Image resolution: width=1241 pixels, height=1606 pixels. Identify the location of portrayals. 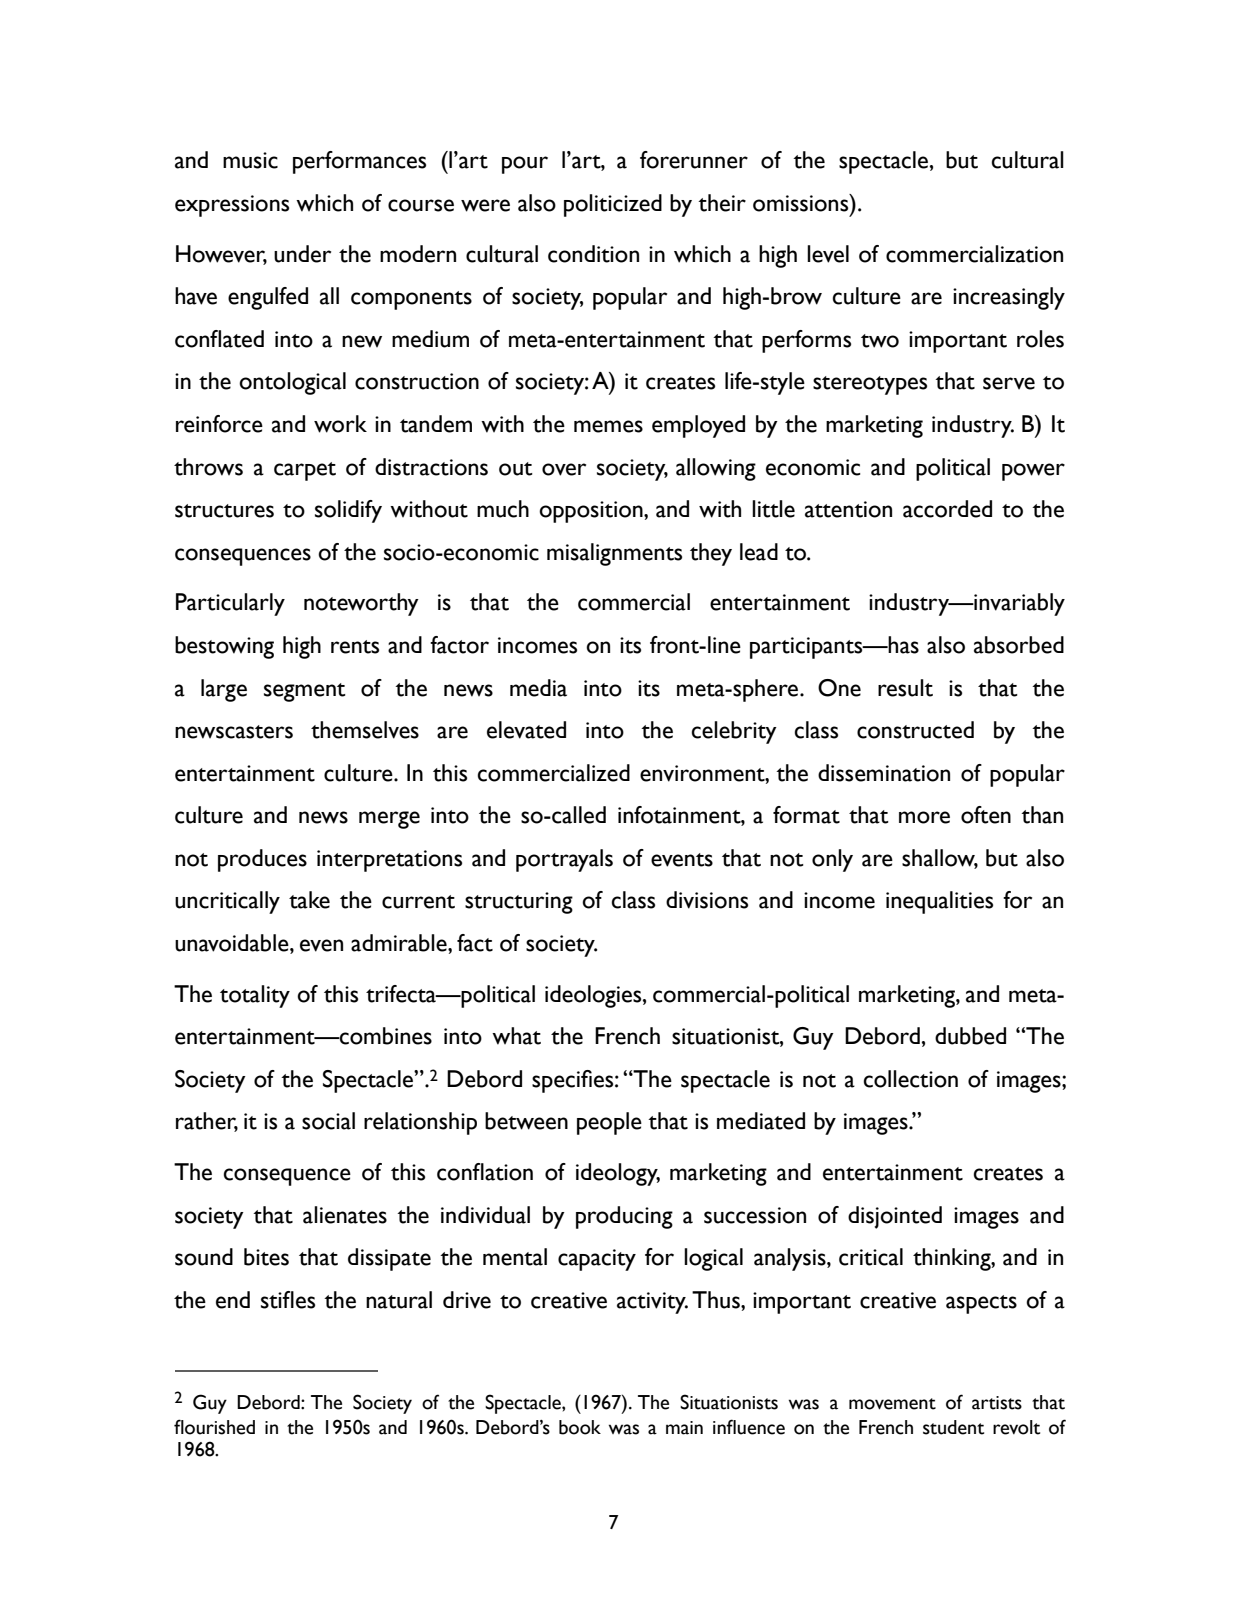
(564, 860).
